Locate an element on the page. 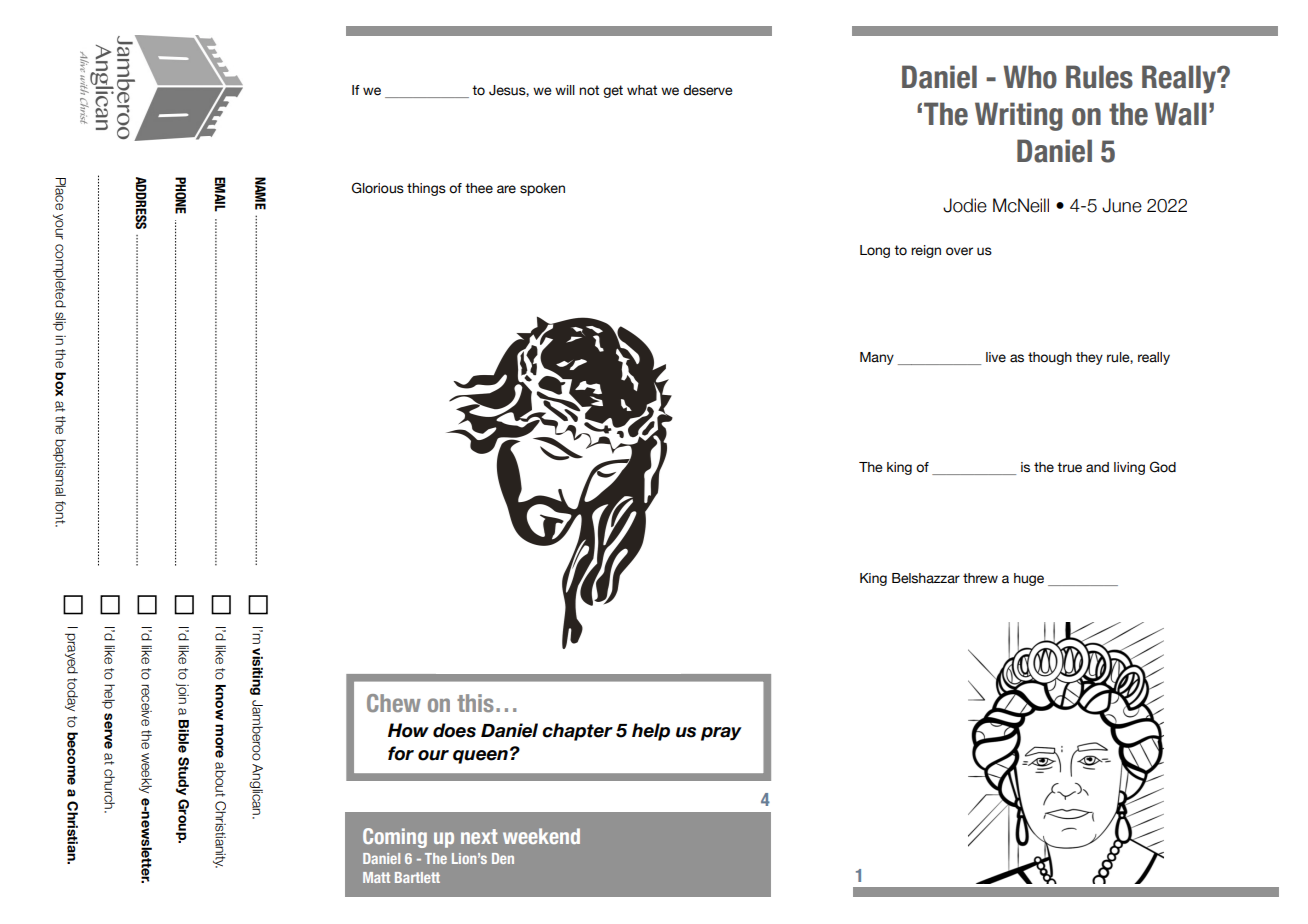 This image has height=924, width=1308. what is located at coordinates (642, 90).
